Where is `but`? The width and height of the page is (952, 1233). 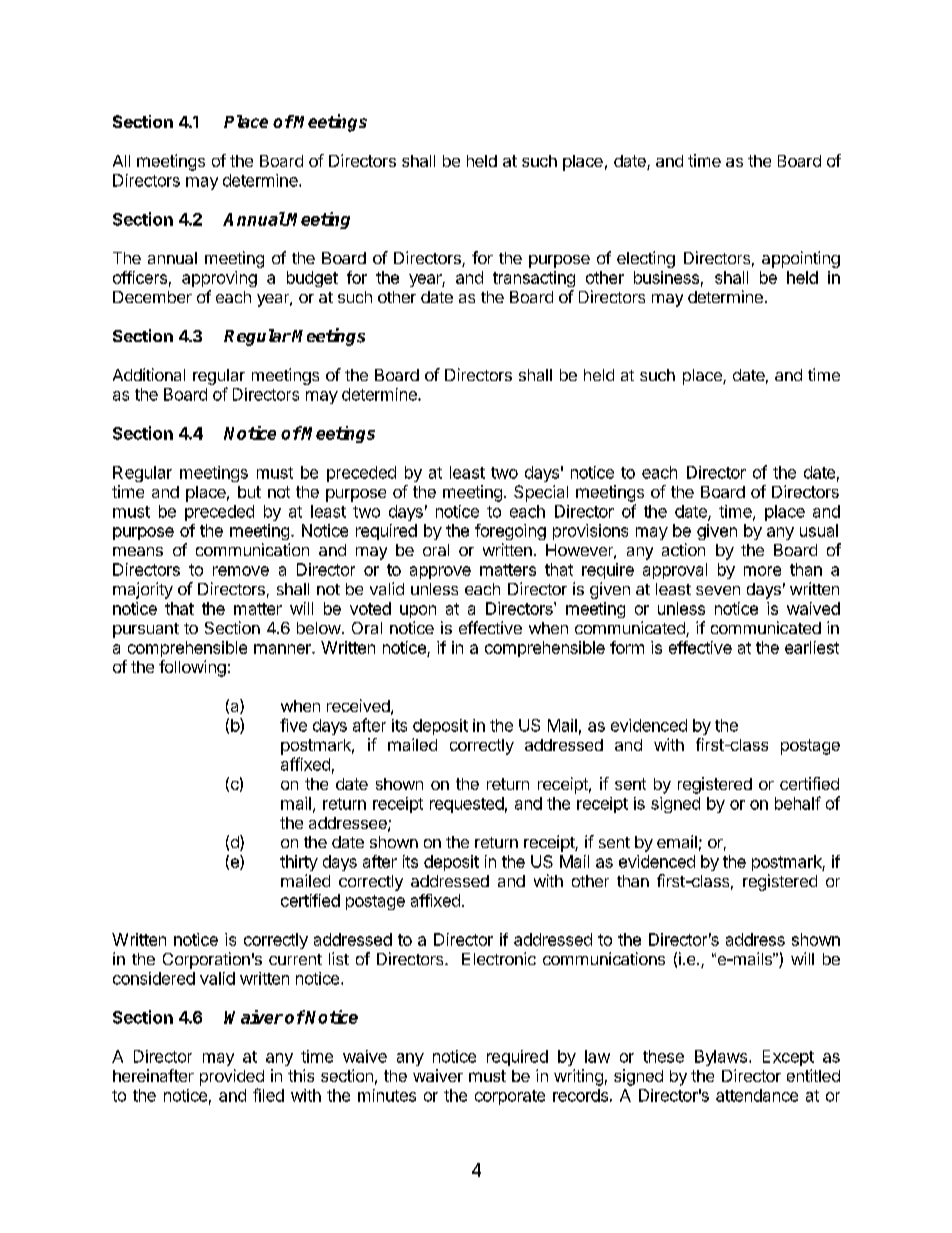 but is located at coordinates (249, 492).
